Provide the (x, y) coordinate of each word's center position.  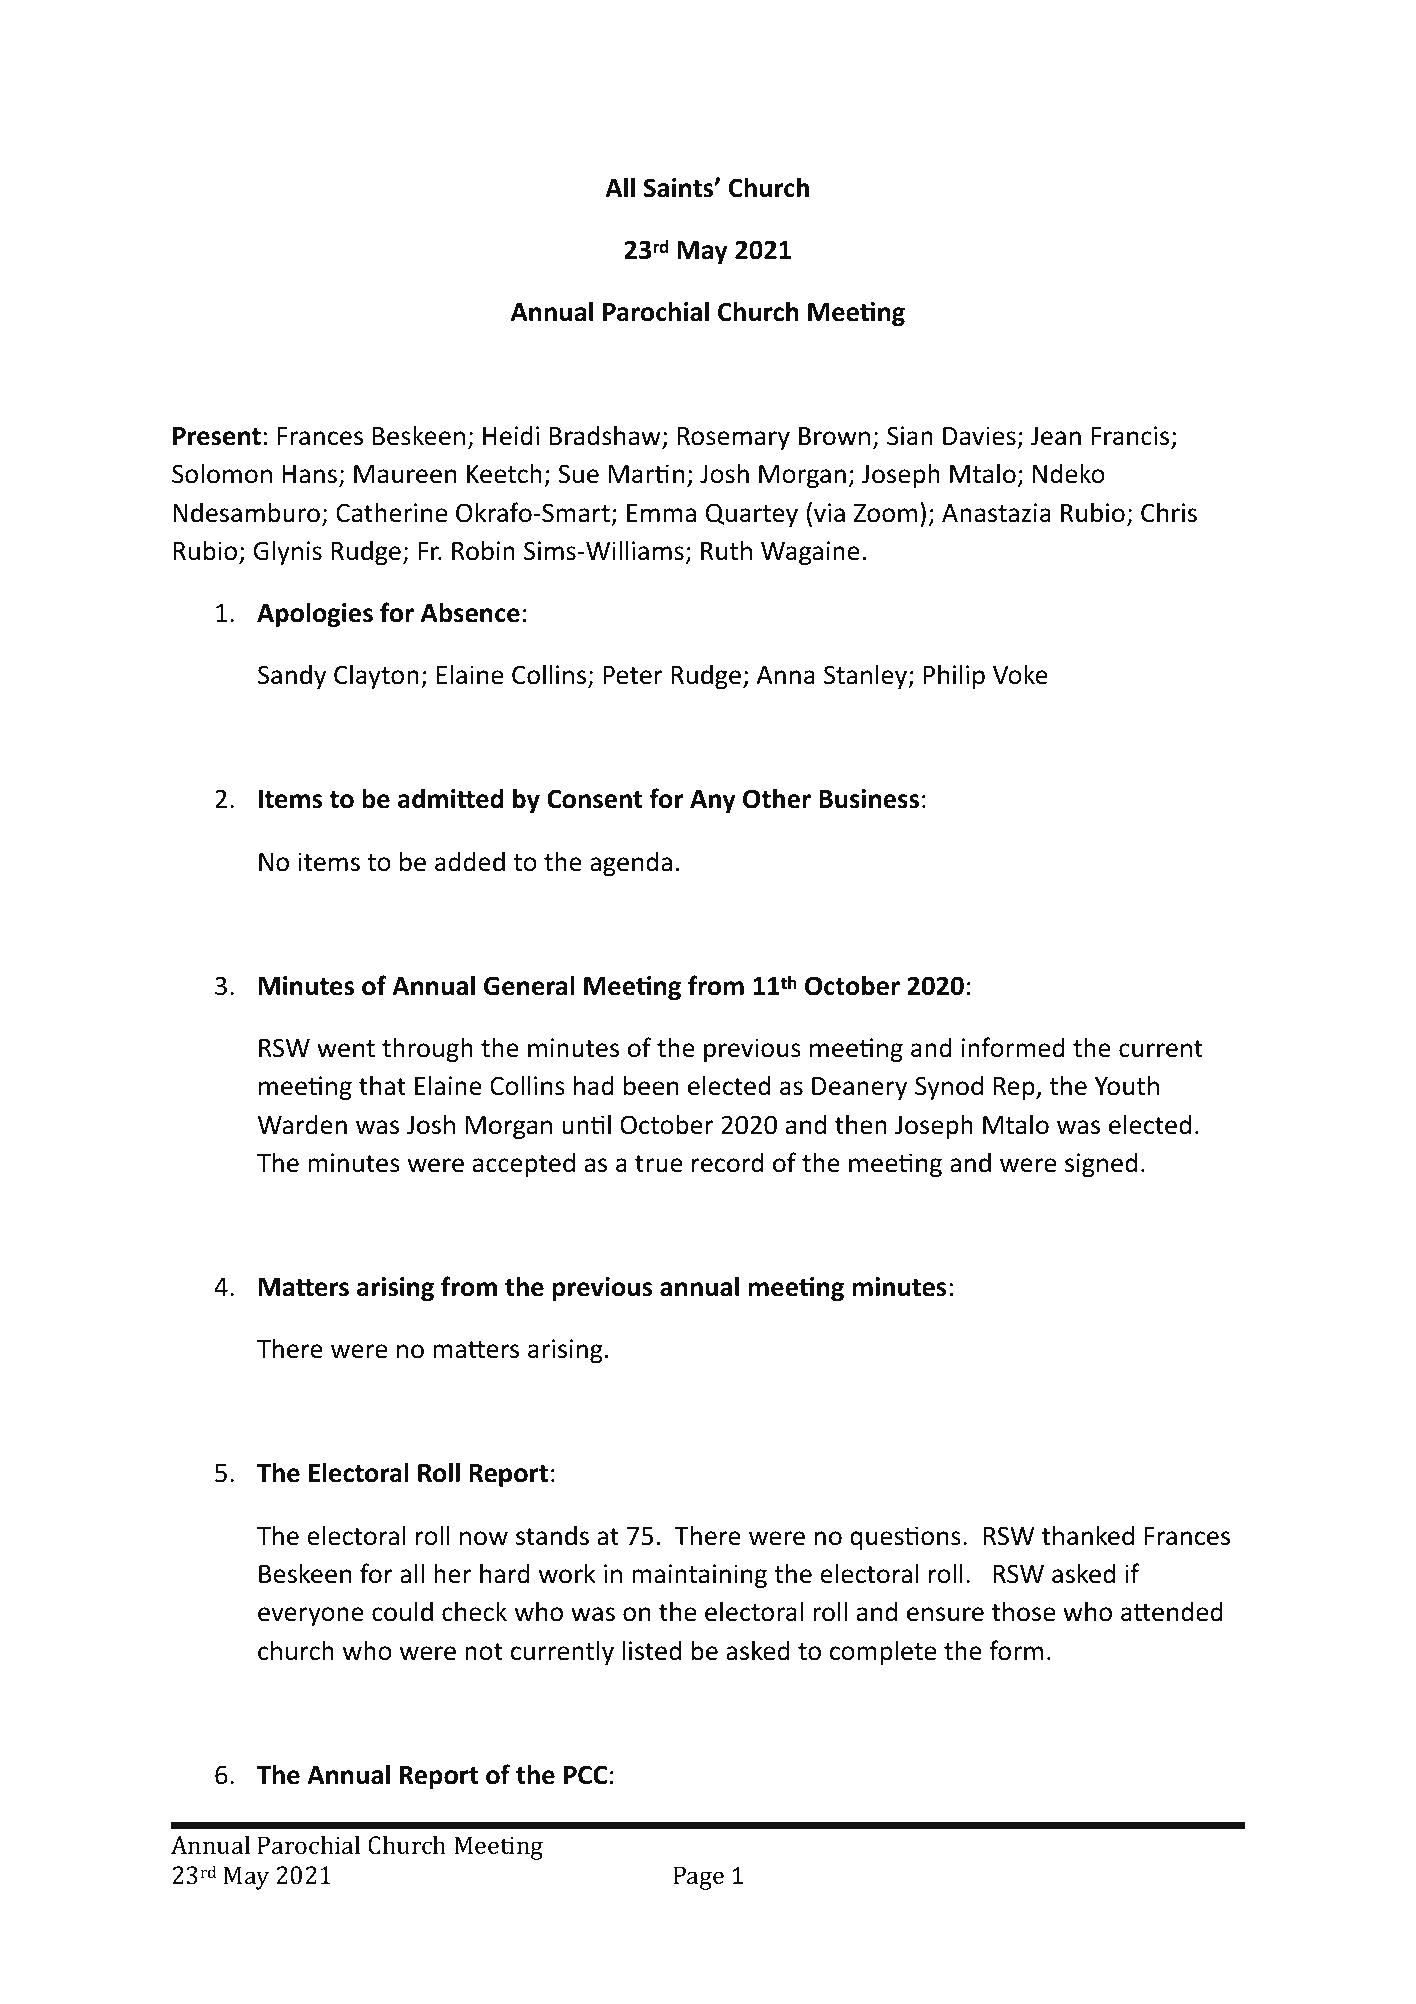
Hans (309, 474)
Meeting (498, 1848)
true (659, 1164)
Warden (302, 1124)
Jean (1056, 436)
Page (698, 1878)
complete (883, 1652)
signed (1101, 1164)
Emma (661, 513)
